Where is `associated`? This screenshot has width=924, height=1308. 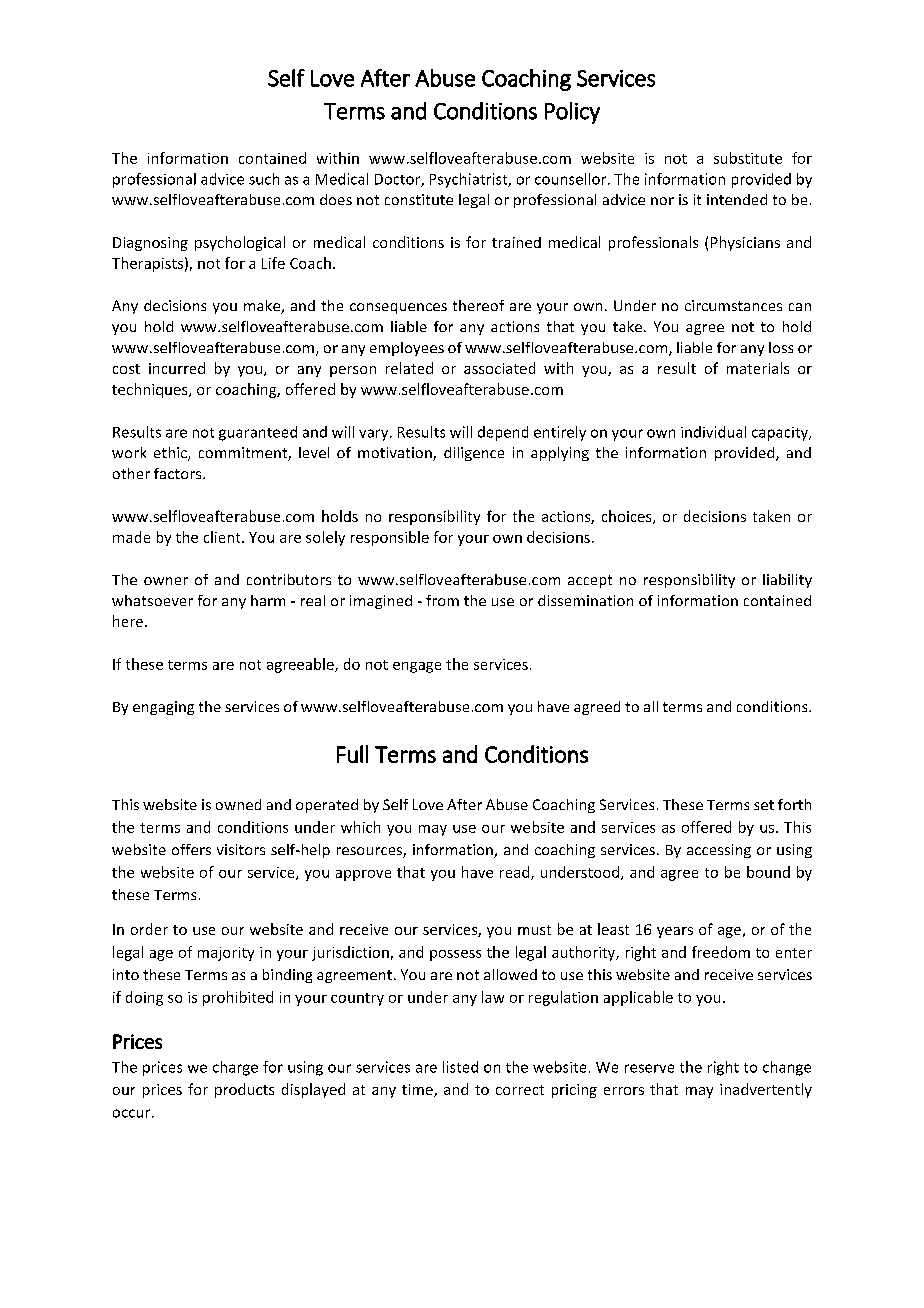 associated is located at coordinates (499, 368).
